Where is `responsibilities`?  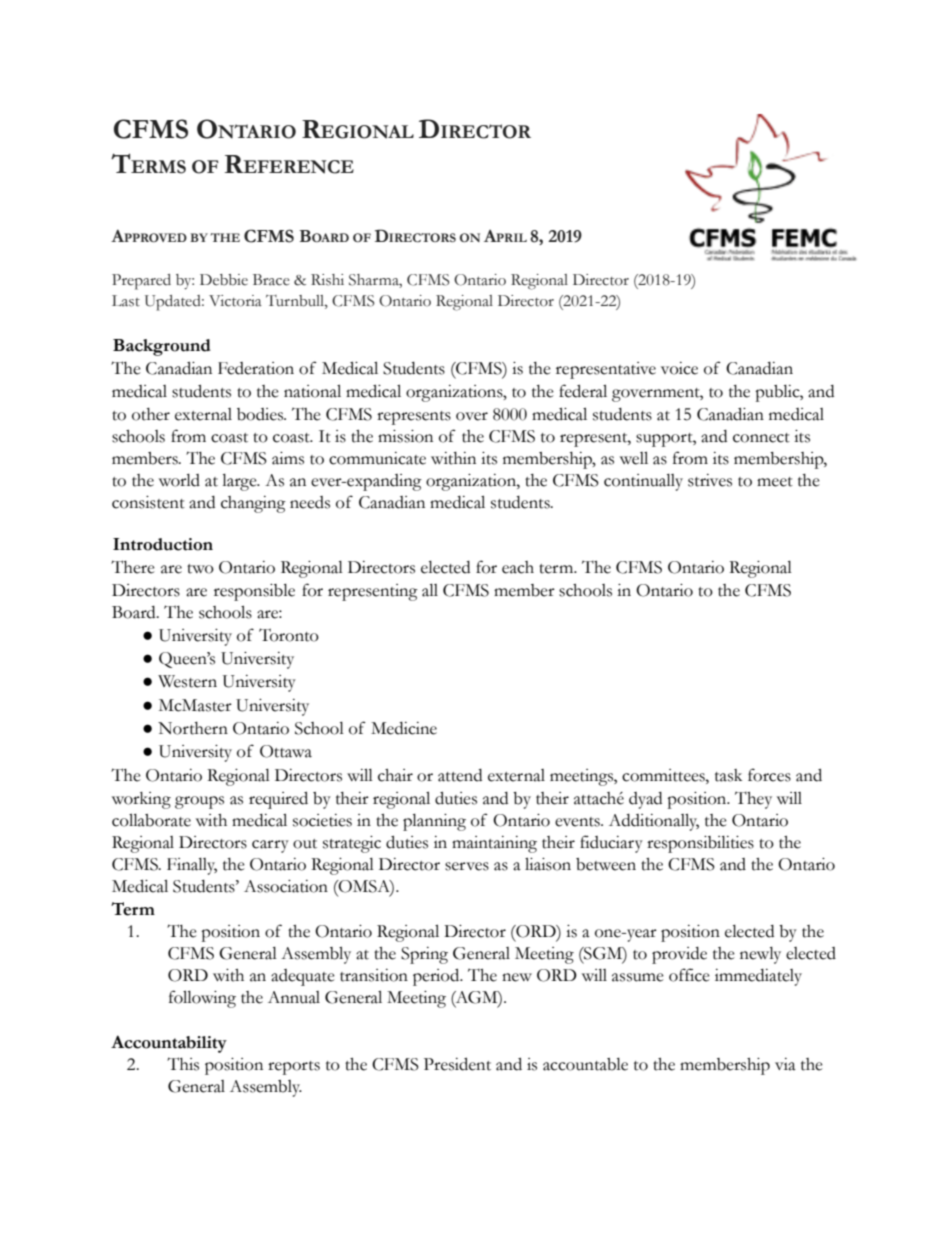
responsibilities is located at coordinates (700, 844).
